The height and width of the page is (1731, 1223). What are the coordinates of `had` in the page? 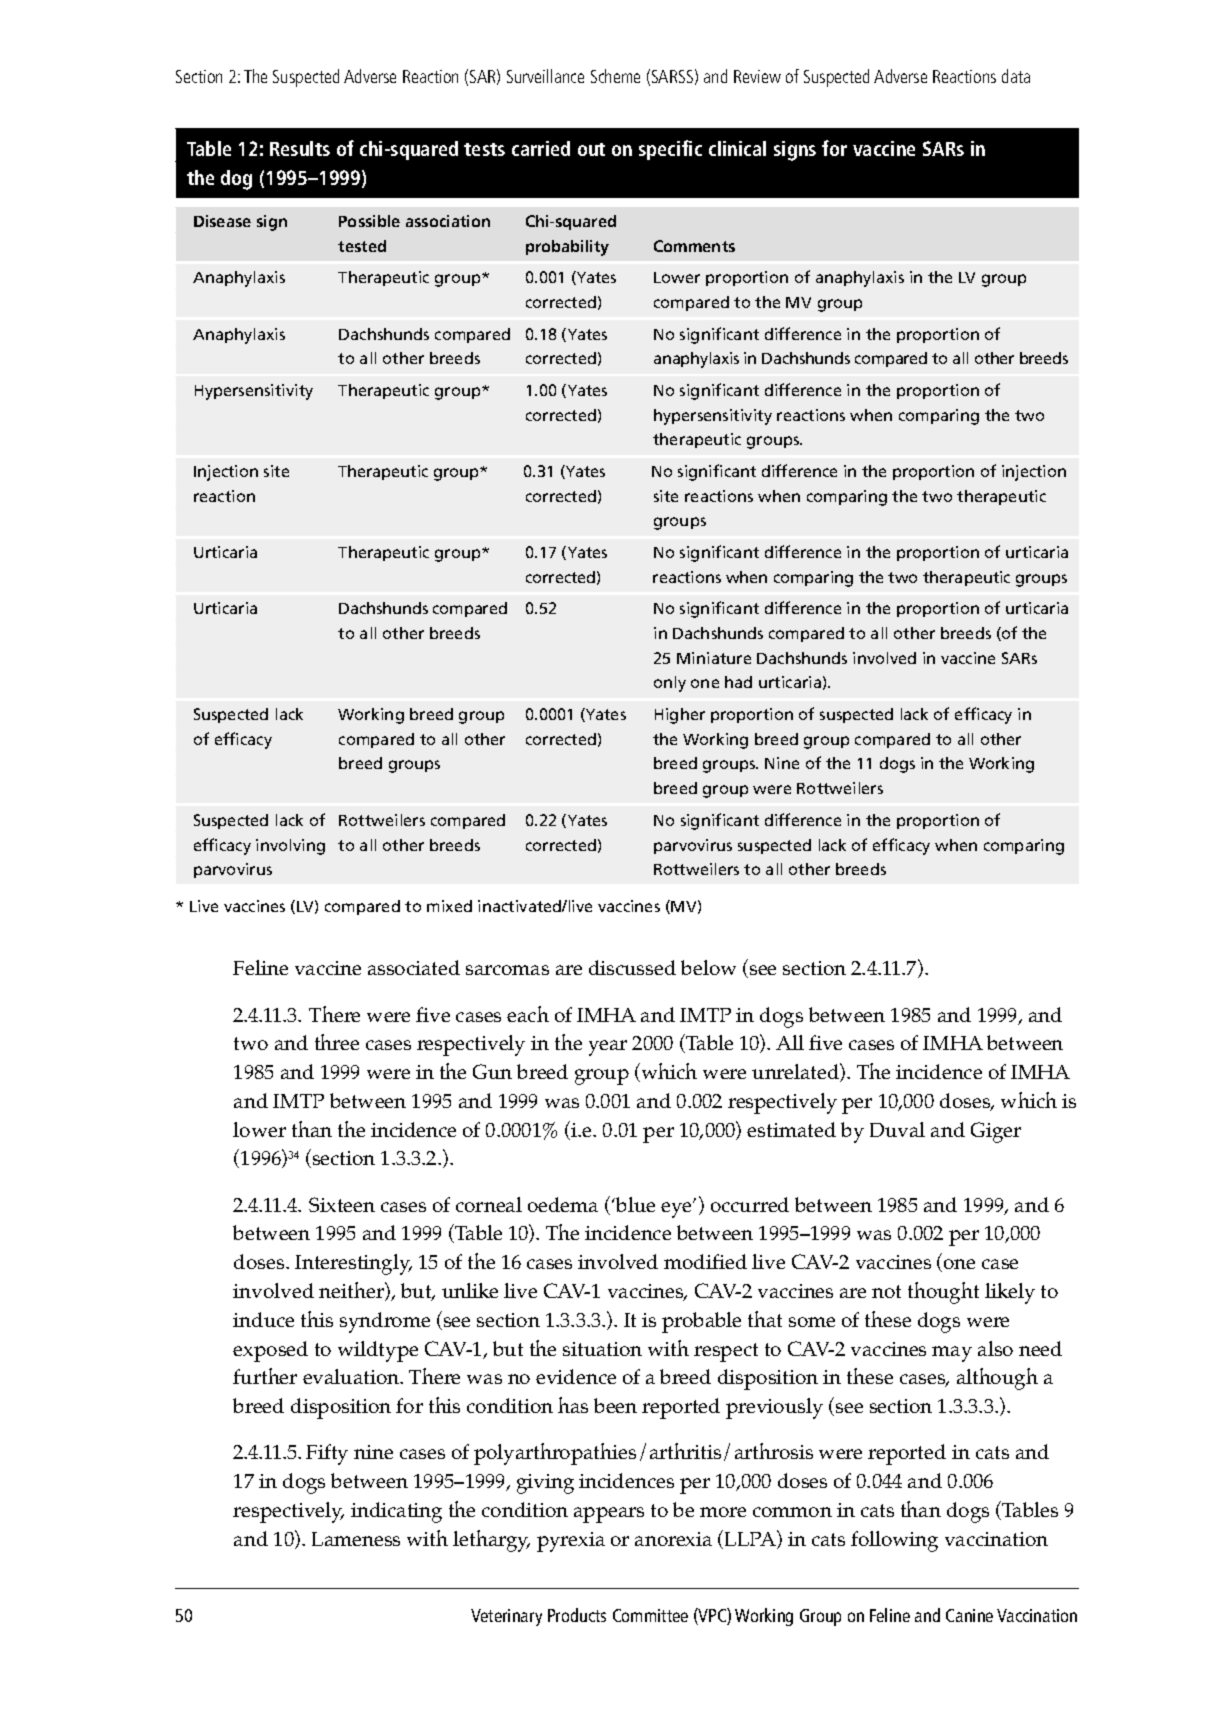 It's located at (738, 682).
